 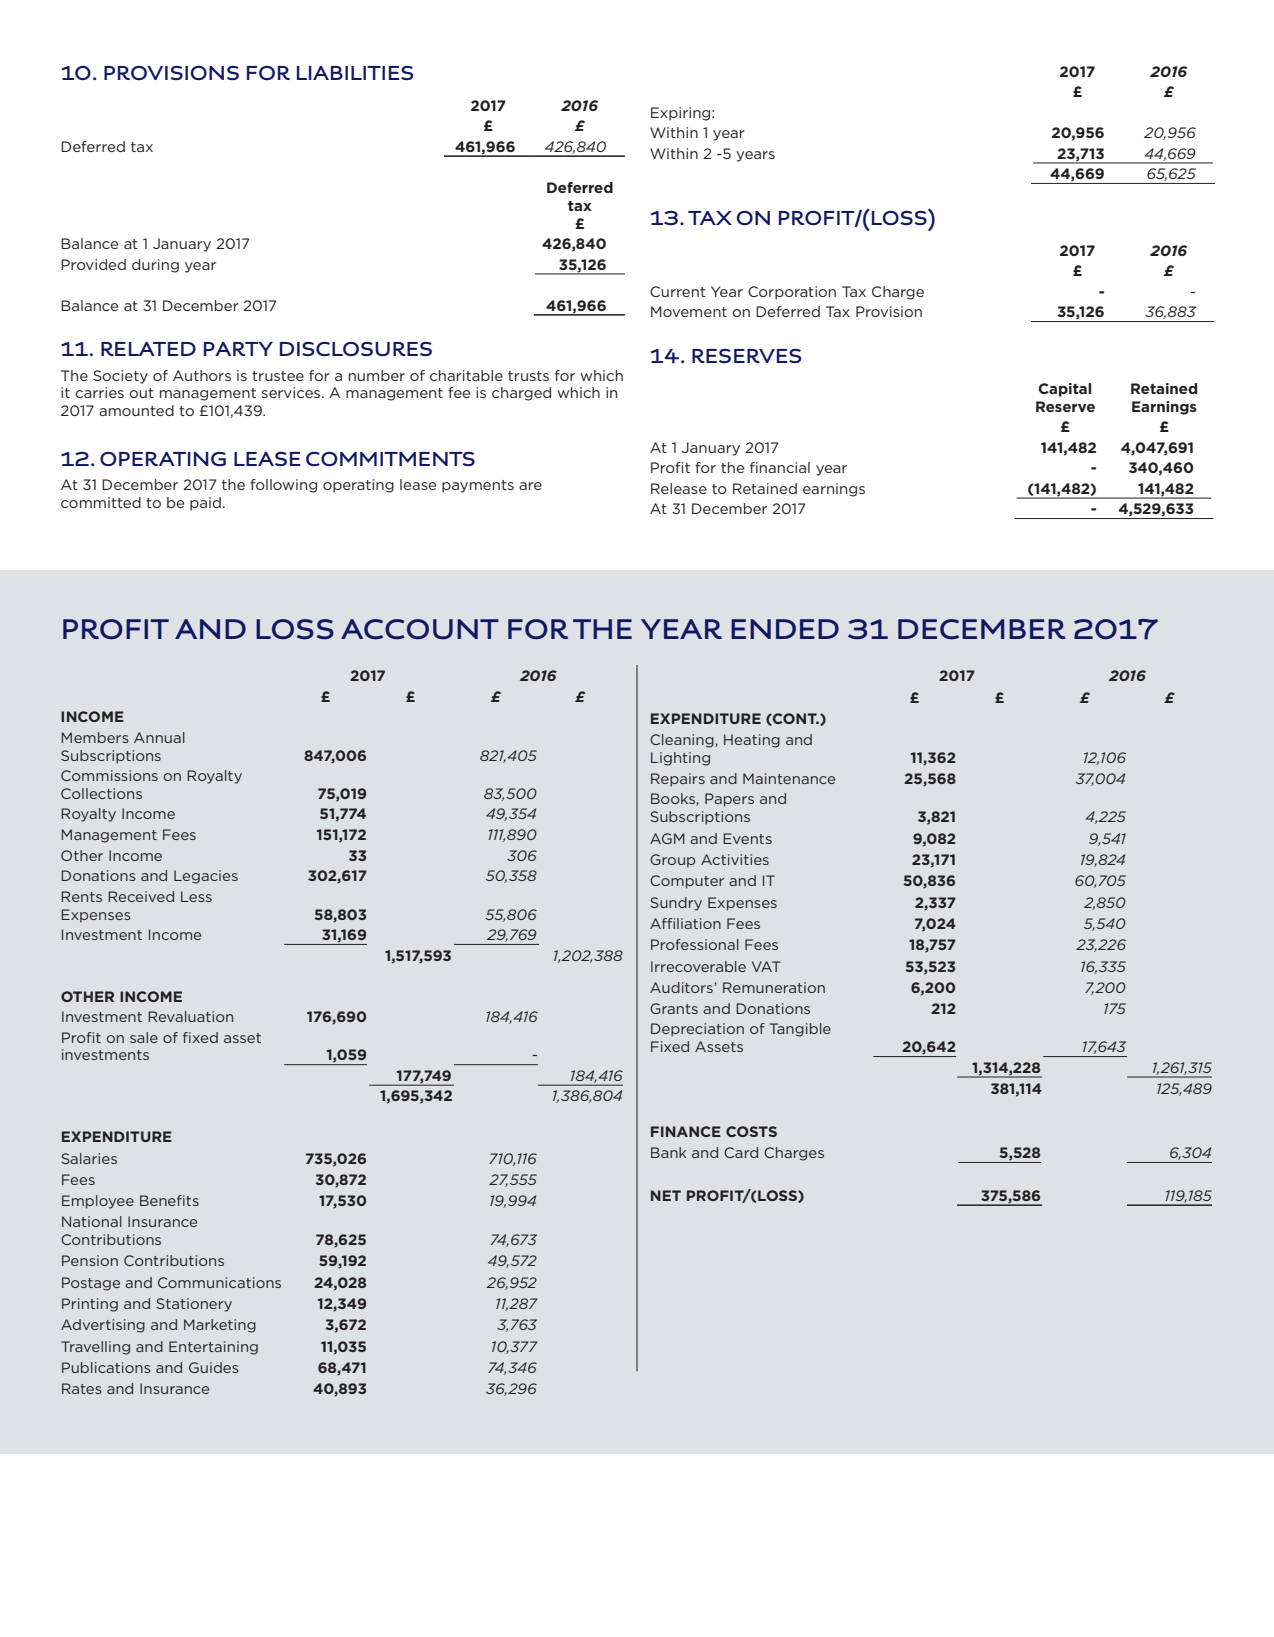 I want to click on NET, so click(x=666, y=1195).
